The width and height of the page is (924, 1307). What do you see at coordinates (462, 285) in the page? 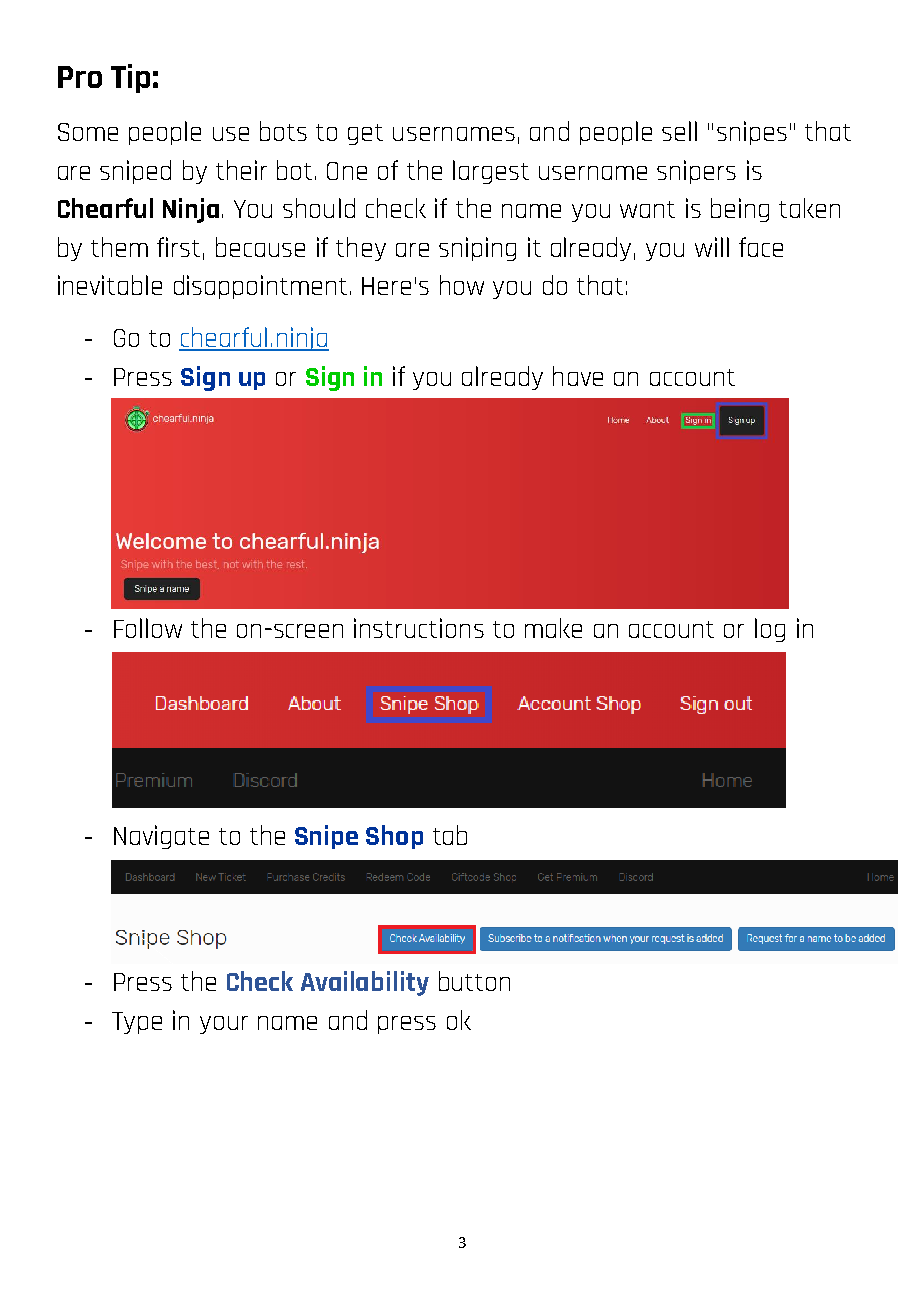
I see `how` at bounding box center [462, 285].
